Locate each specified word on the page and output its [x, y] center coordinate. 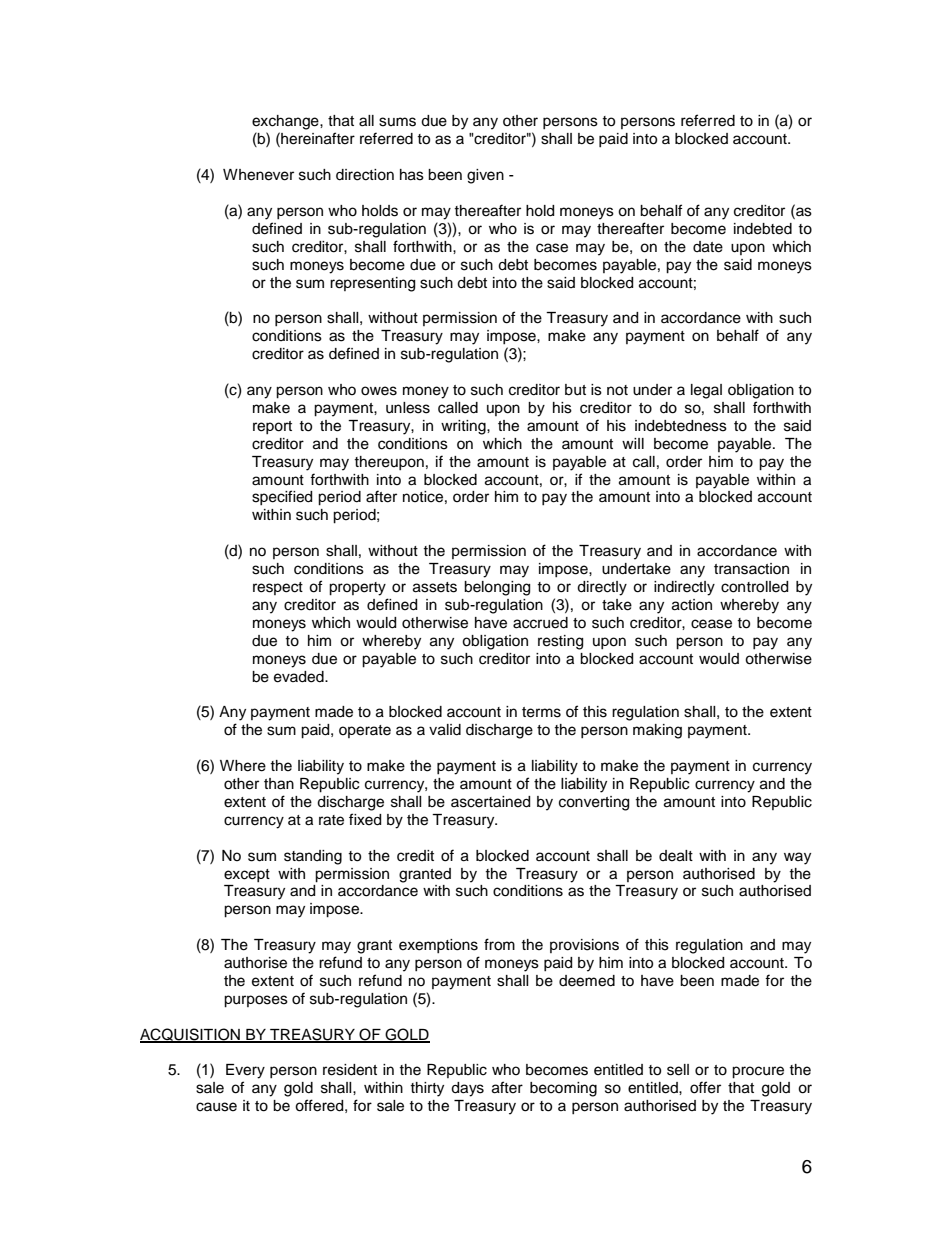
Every [245, 1071]
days [467, 1089]
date [708, 247]
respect [278, 588]
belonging [497, 588]
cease [711, 624]
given [485, 176]
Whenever [258, 175]
